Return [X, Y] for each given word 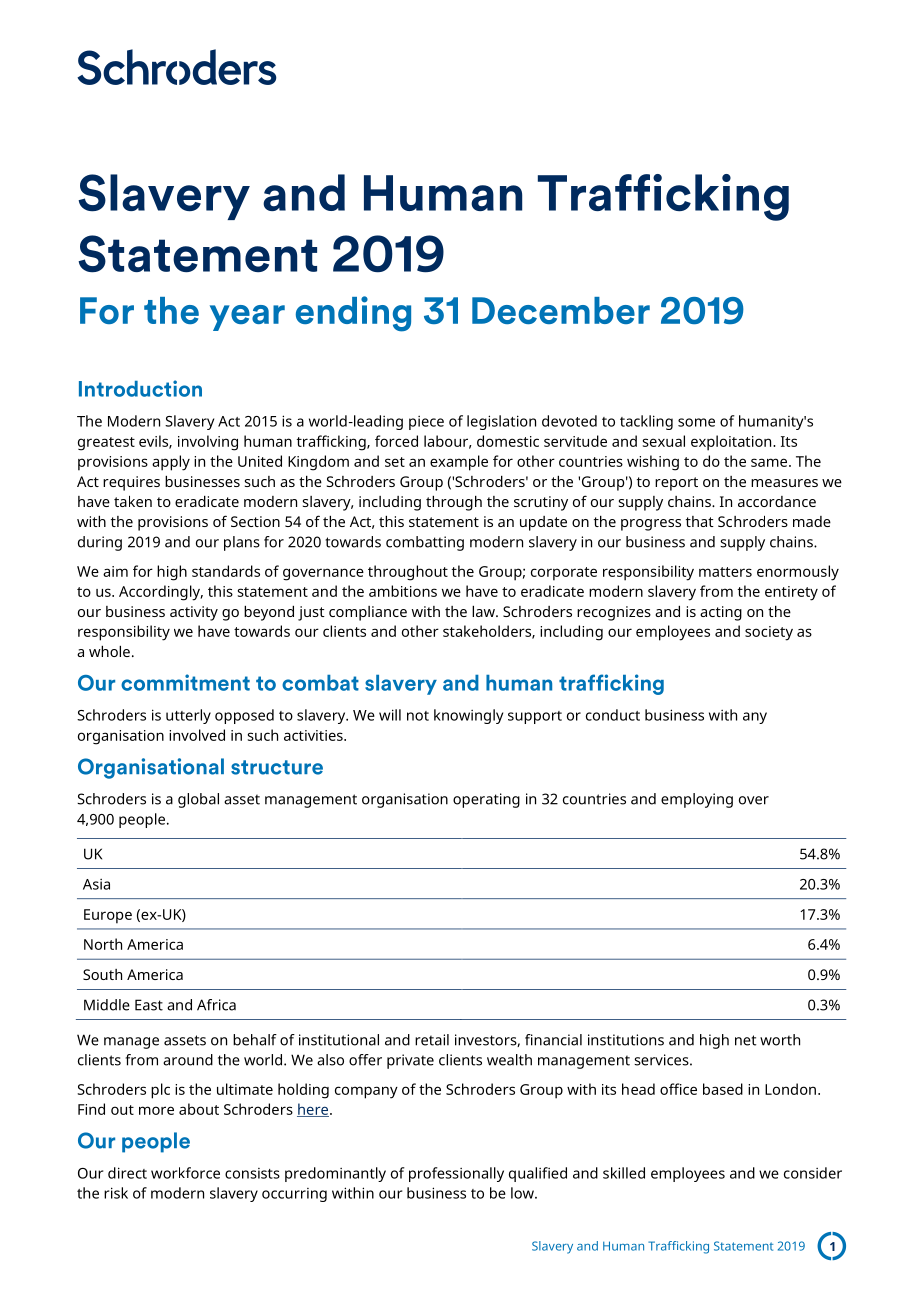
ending [353, 314]
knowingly [468, 716]
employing [697, 800]
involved [197, 735]
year [247, 318]
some [696, 422]
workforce [185, 1173]
